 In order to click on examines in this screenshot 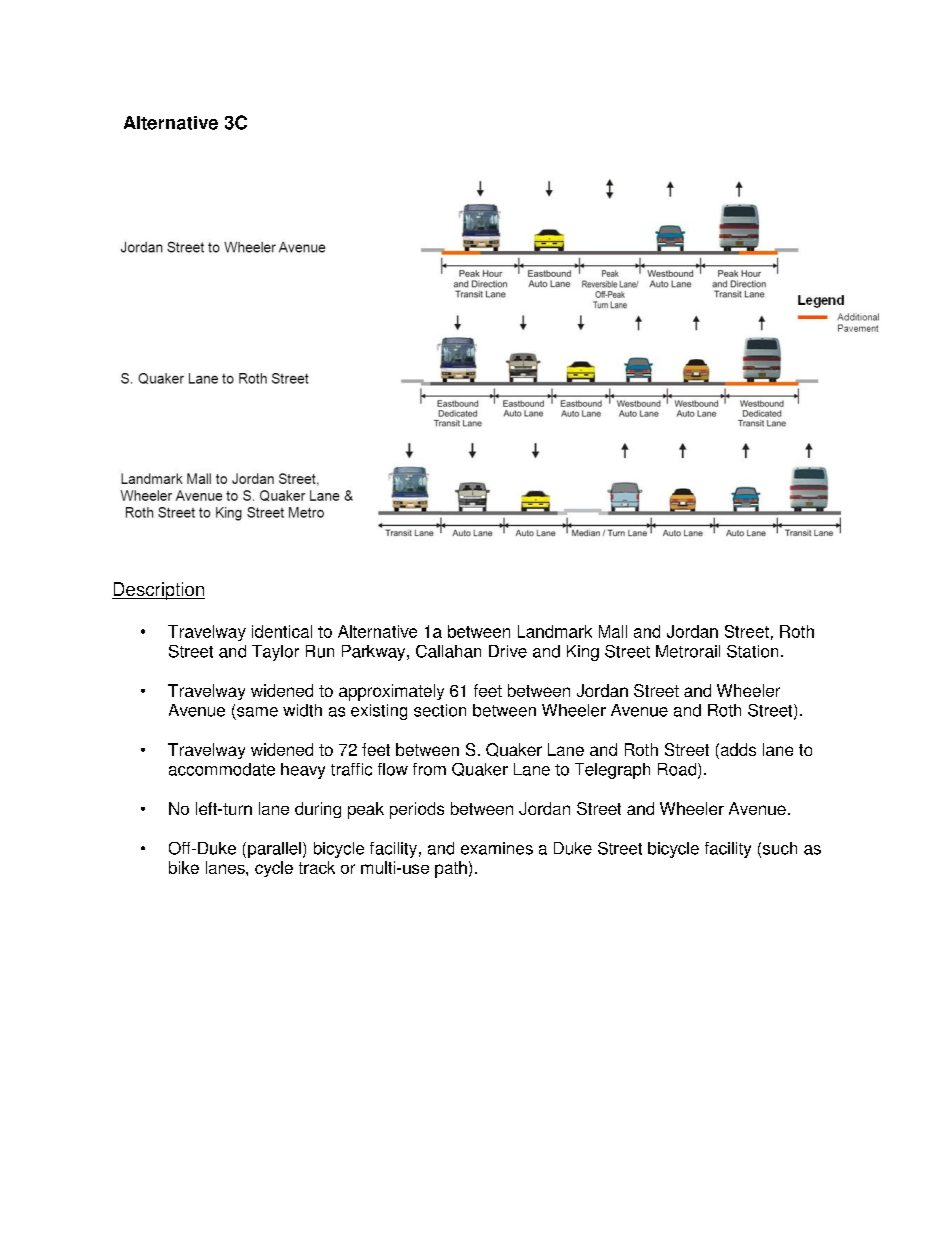, I will do `click(497, 848)`.
